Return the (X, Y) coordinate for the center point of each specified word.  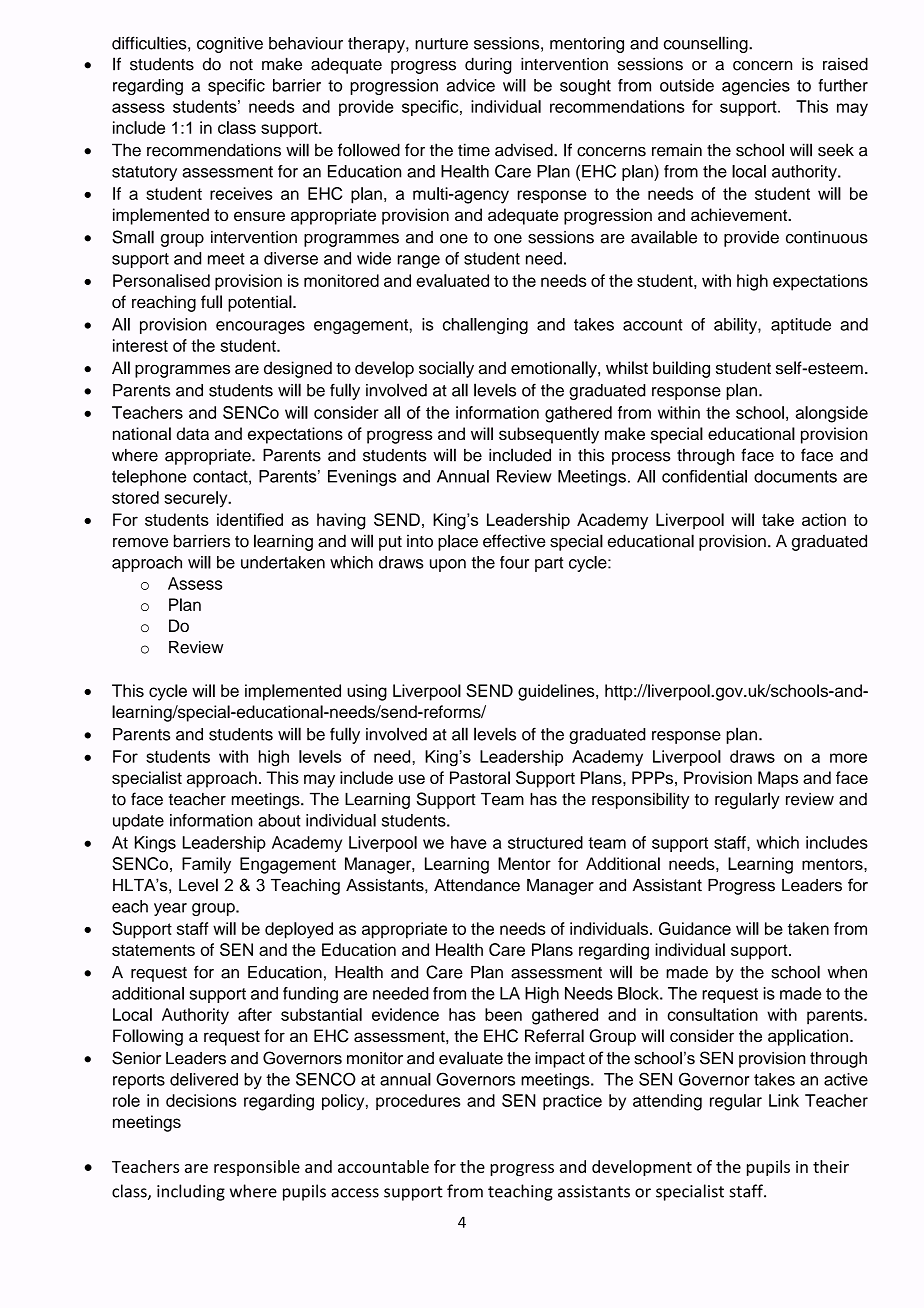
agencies (756, 87)
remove (140, 543)
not (241, 65)
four (514, 562)
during (488, 65)
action (824, 519)
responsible (257, 1168)
